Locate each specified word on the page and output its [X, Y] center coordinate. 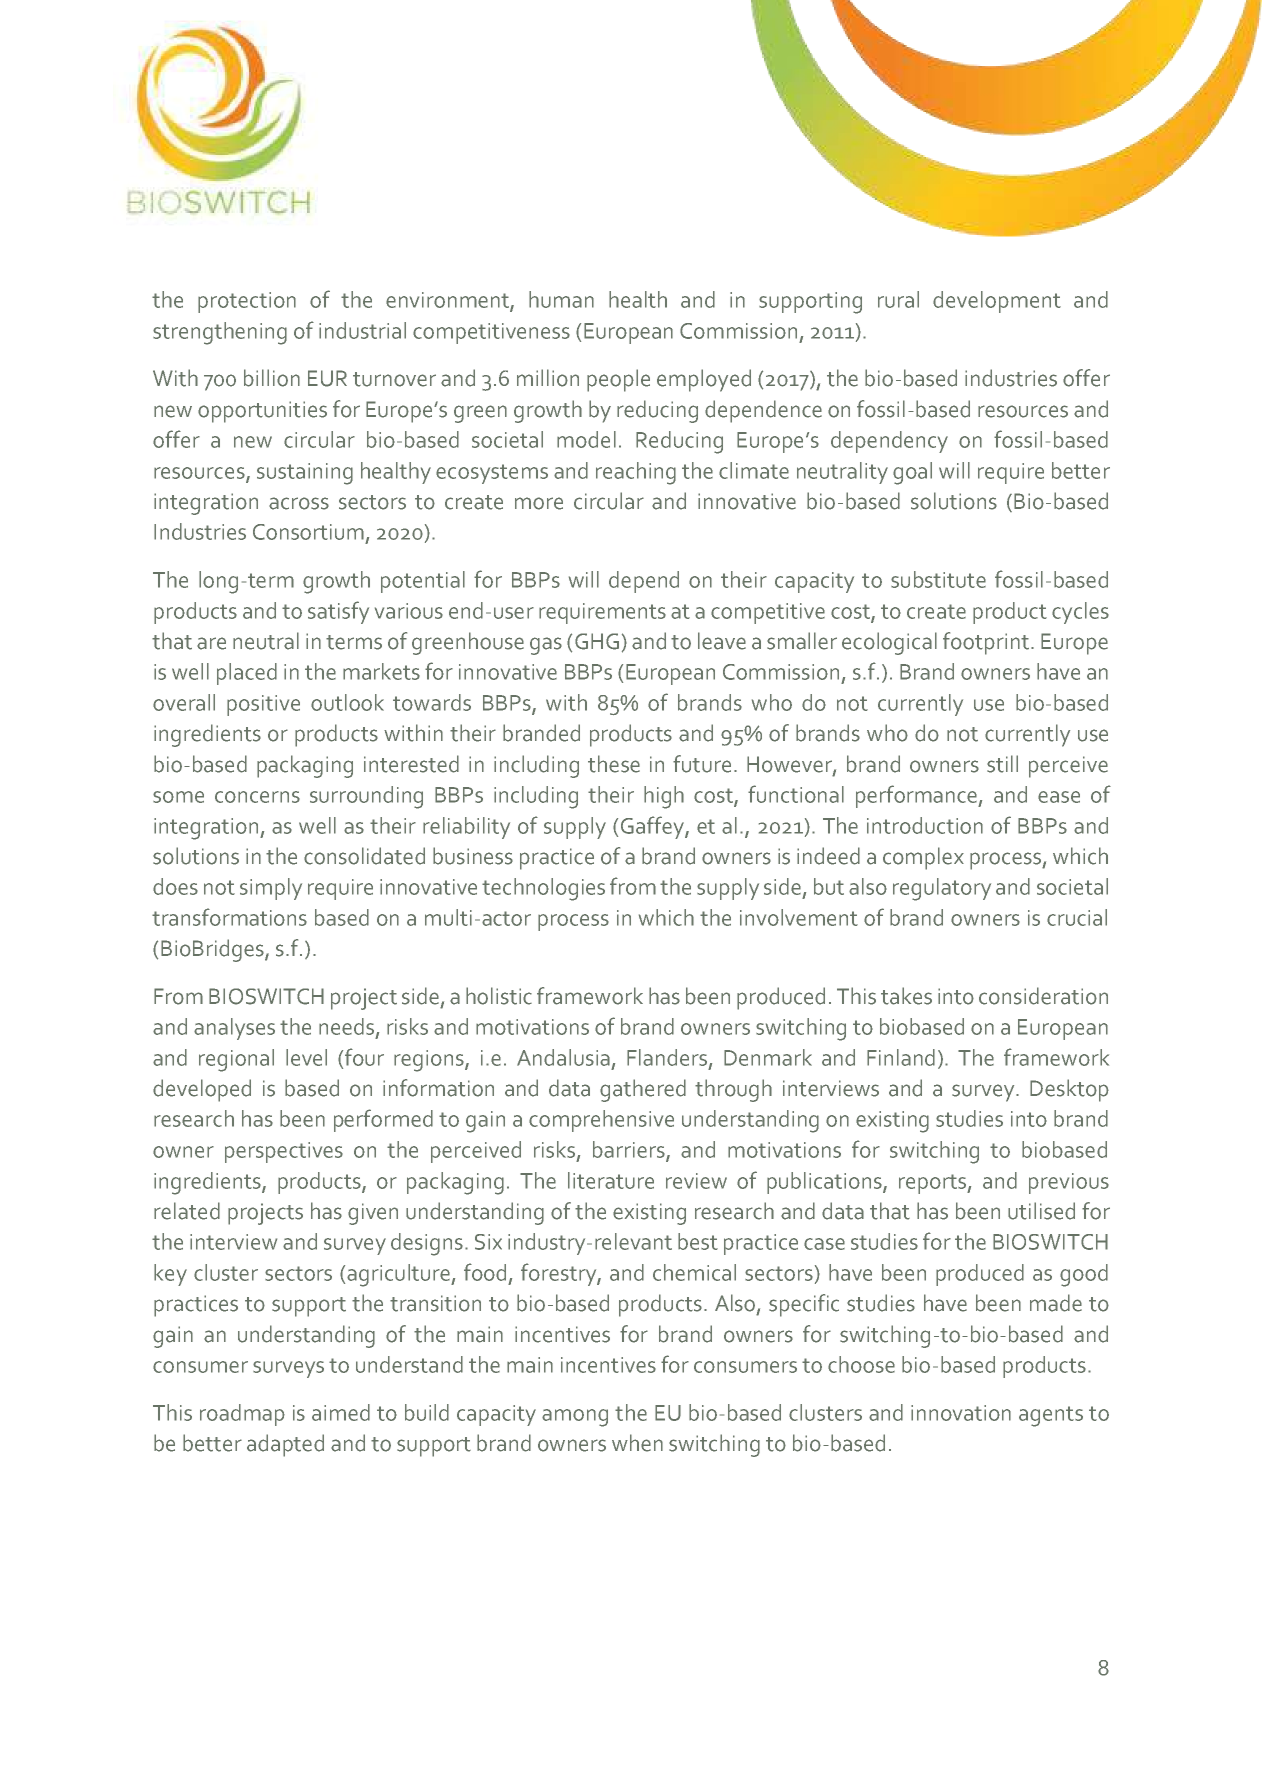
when [637, 1443]
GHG [597, 641]
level [306, 1057]
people [618, 380]
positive [263, 705]
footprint [986, 643]
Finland [901, 1057]
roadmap [242, 1415]
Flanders [668, 1058]
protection [247, 302]
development [997, 302]
